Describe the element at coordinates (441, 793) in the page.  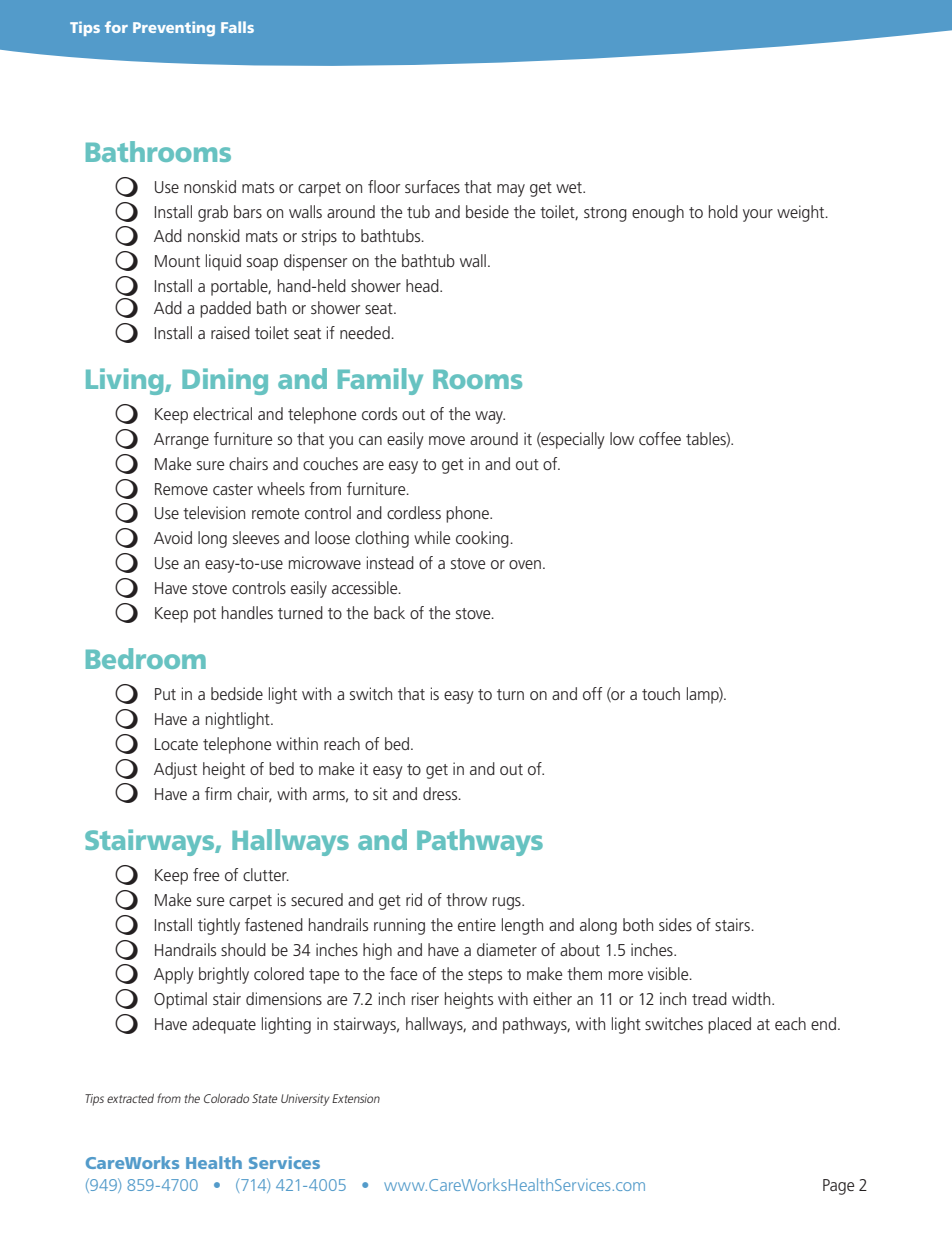
I see `dress` at that location.
